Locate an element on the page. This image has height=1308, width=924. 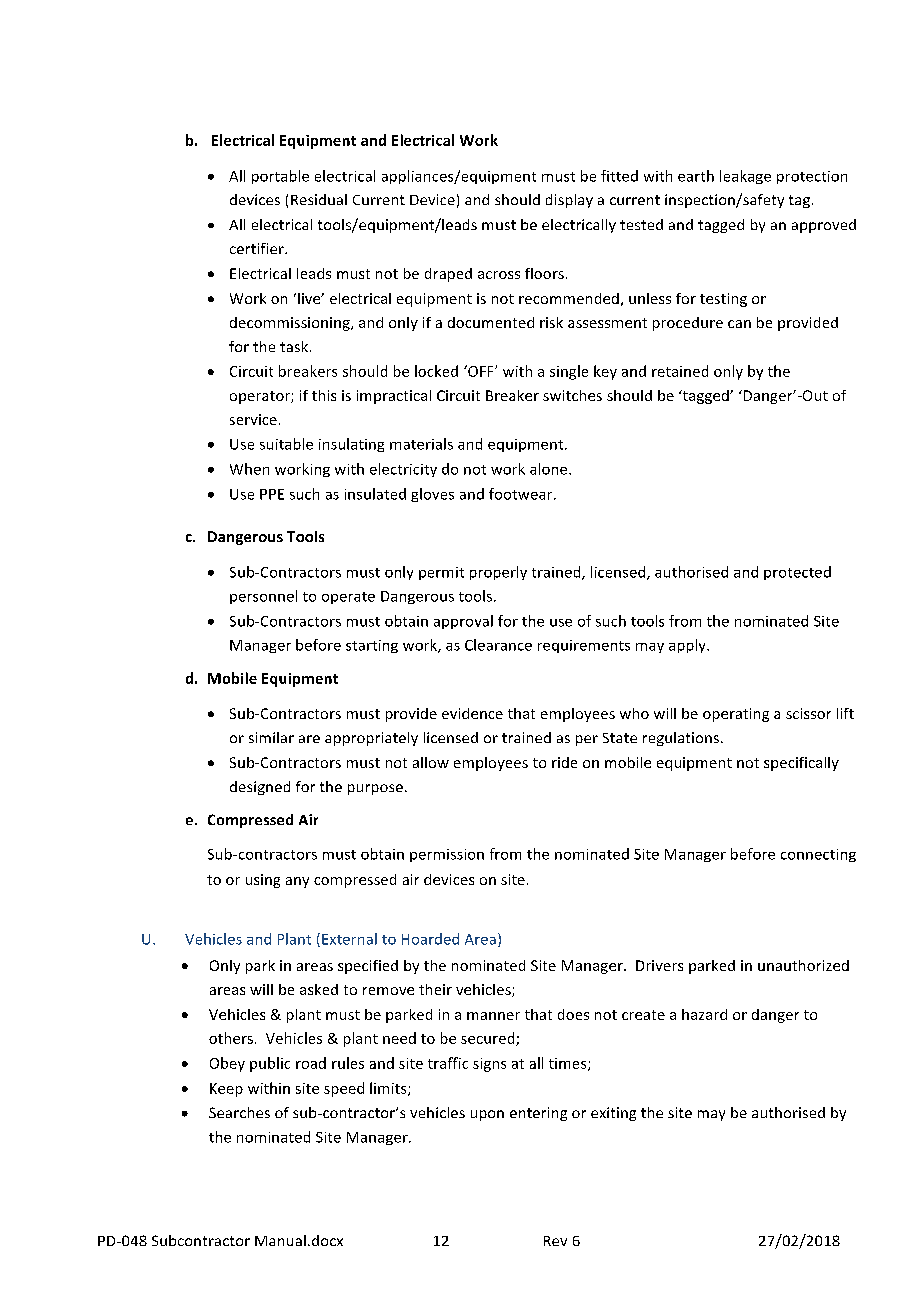
exiting is located at coordinates (613, 1114).
